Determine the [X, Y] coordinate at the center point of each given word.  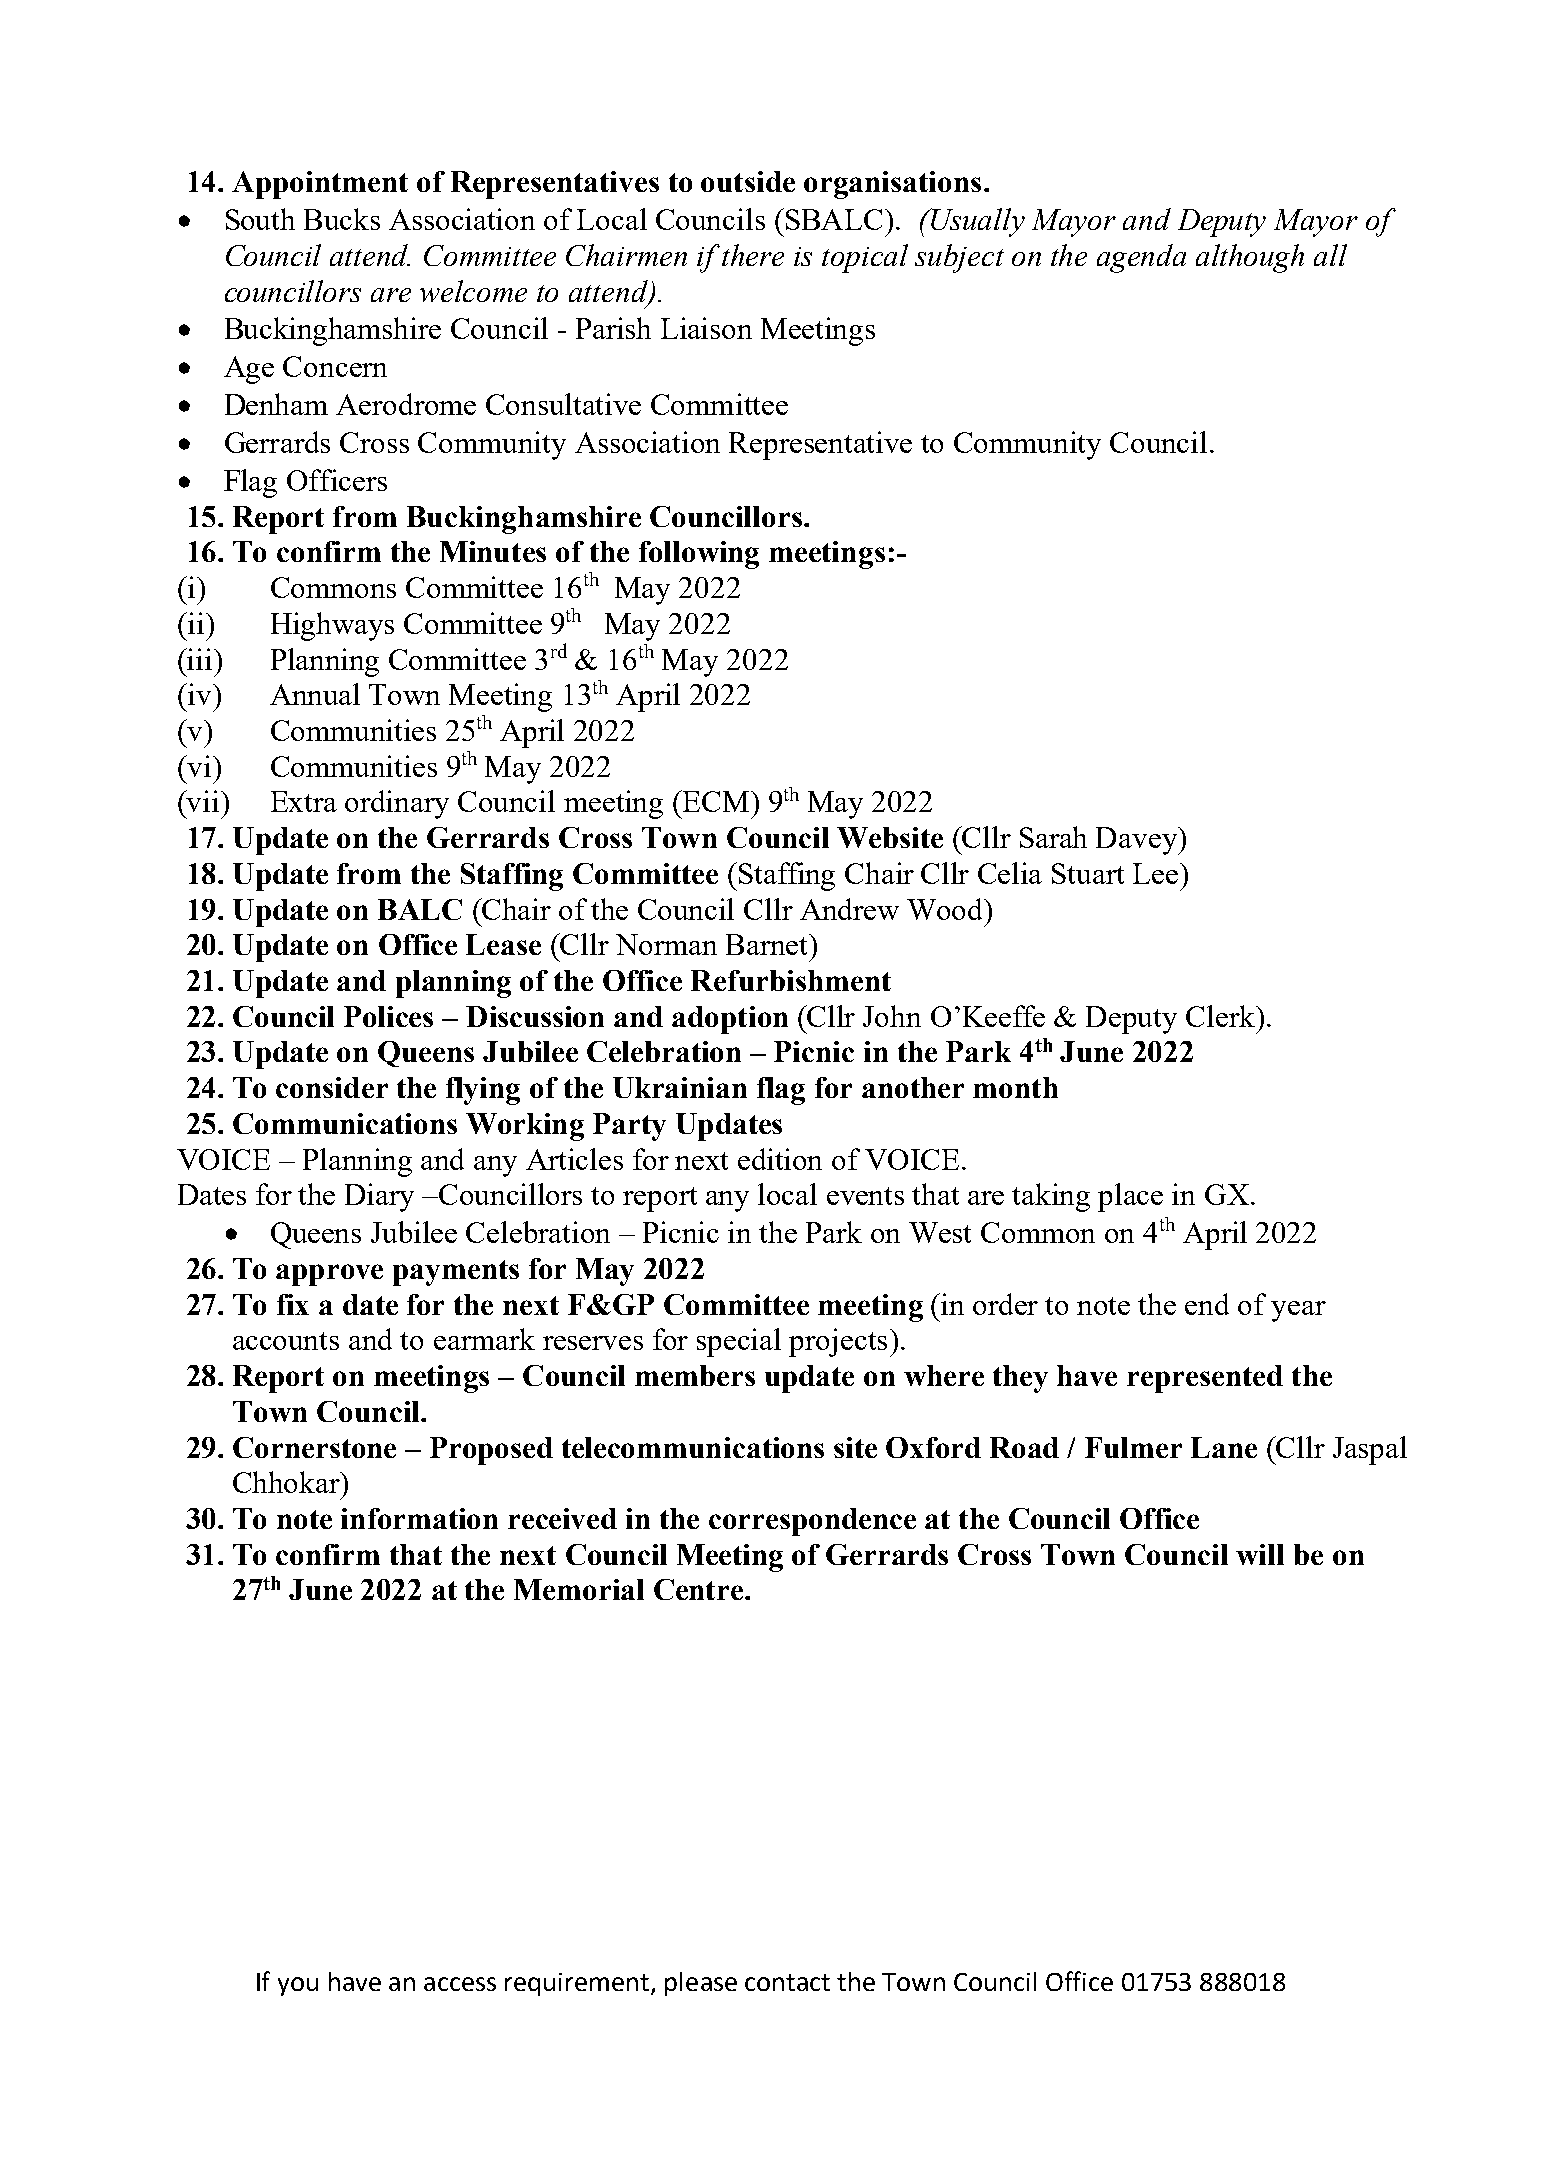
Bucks [342, 219]
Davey [1138, 841]
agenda [1141, 258]
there [753, 255]
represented [1205, 1379]
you [298, 1986]
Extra [304, 801]
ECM [715, 801]
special [739, 1342]
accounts [286, 1341]
